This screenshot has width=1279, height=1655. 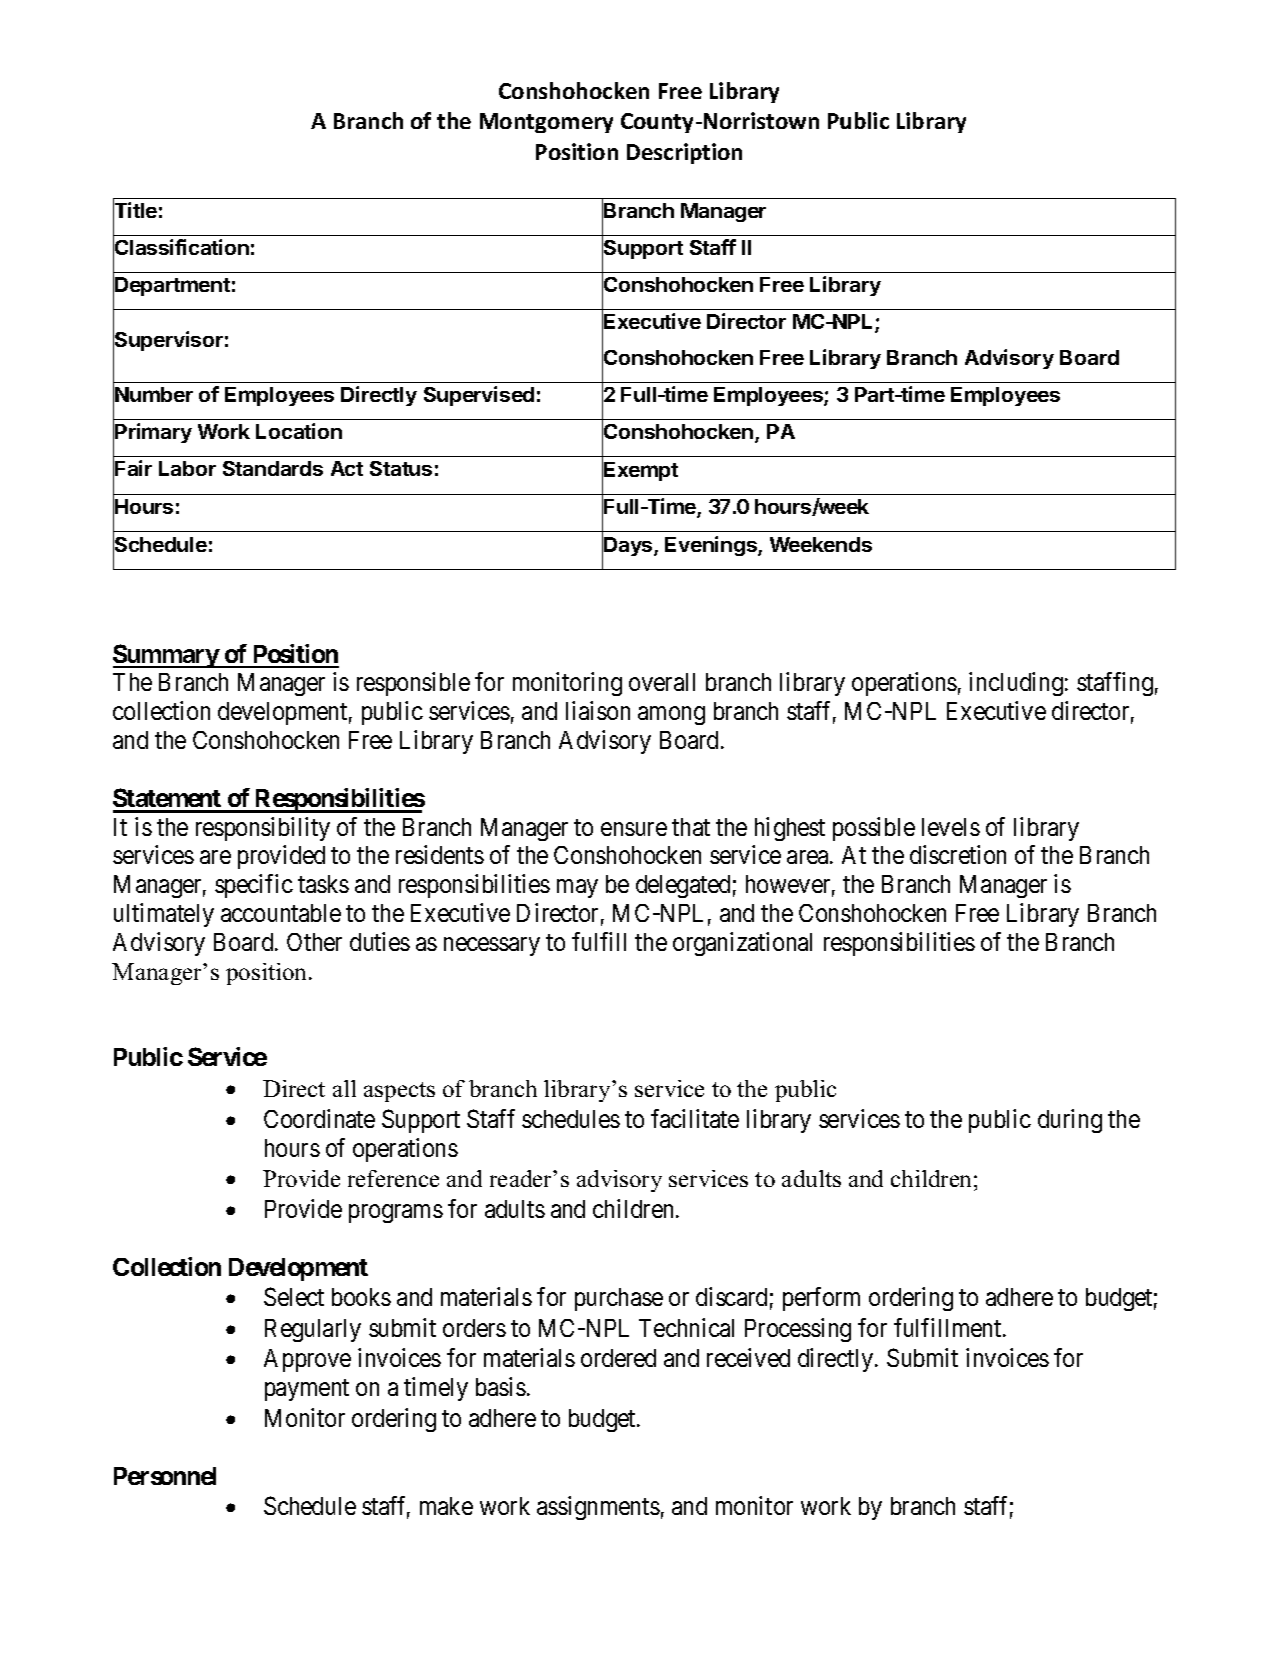 I want to click on Exempt, so click(x=641, y=471).
